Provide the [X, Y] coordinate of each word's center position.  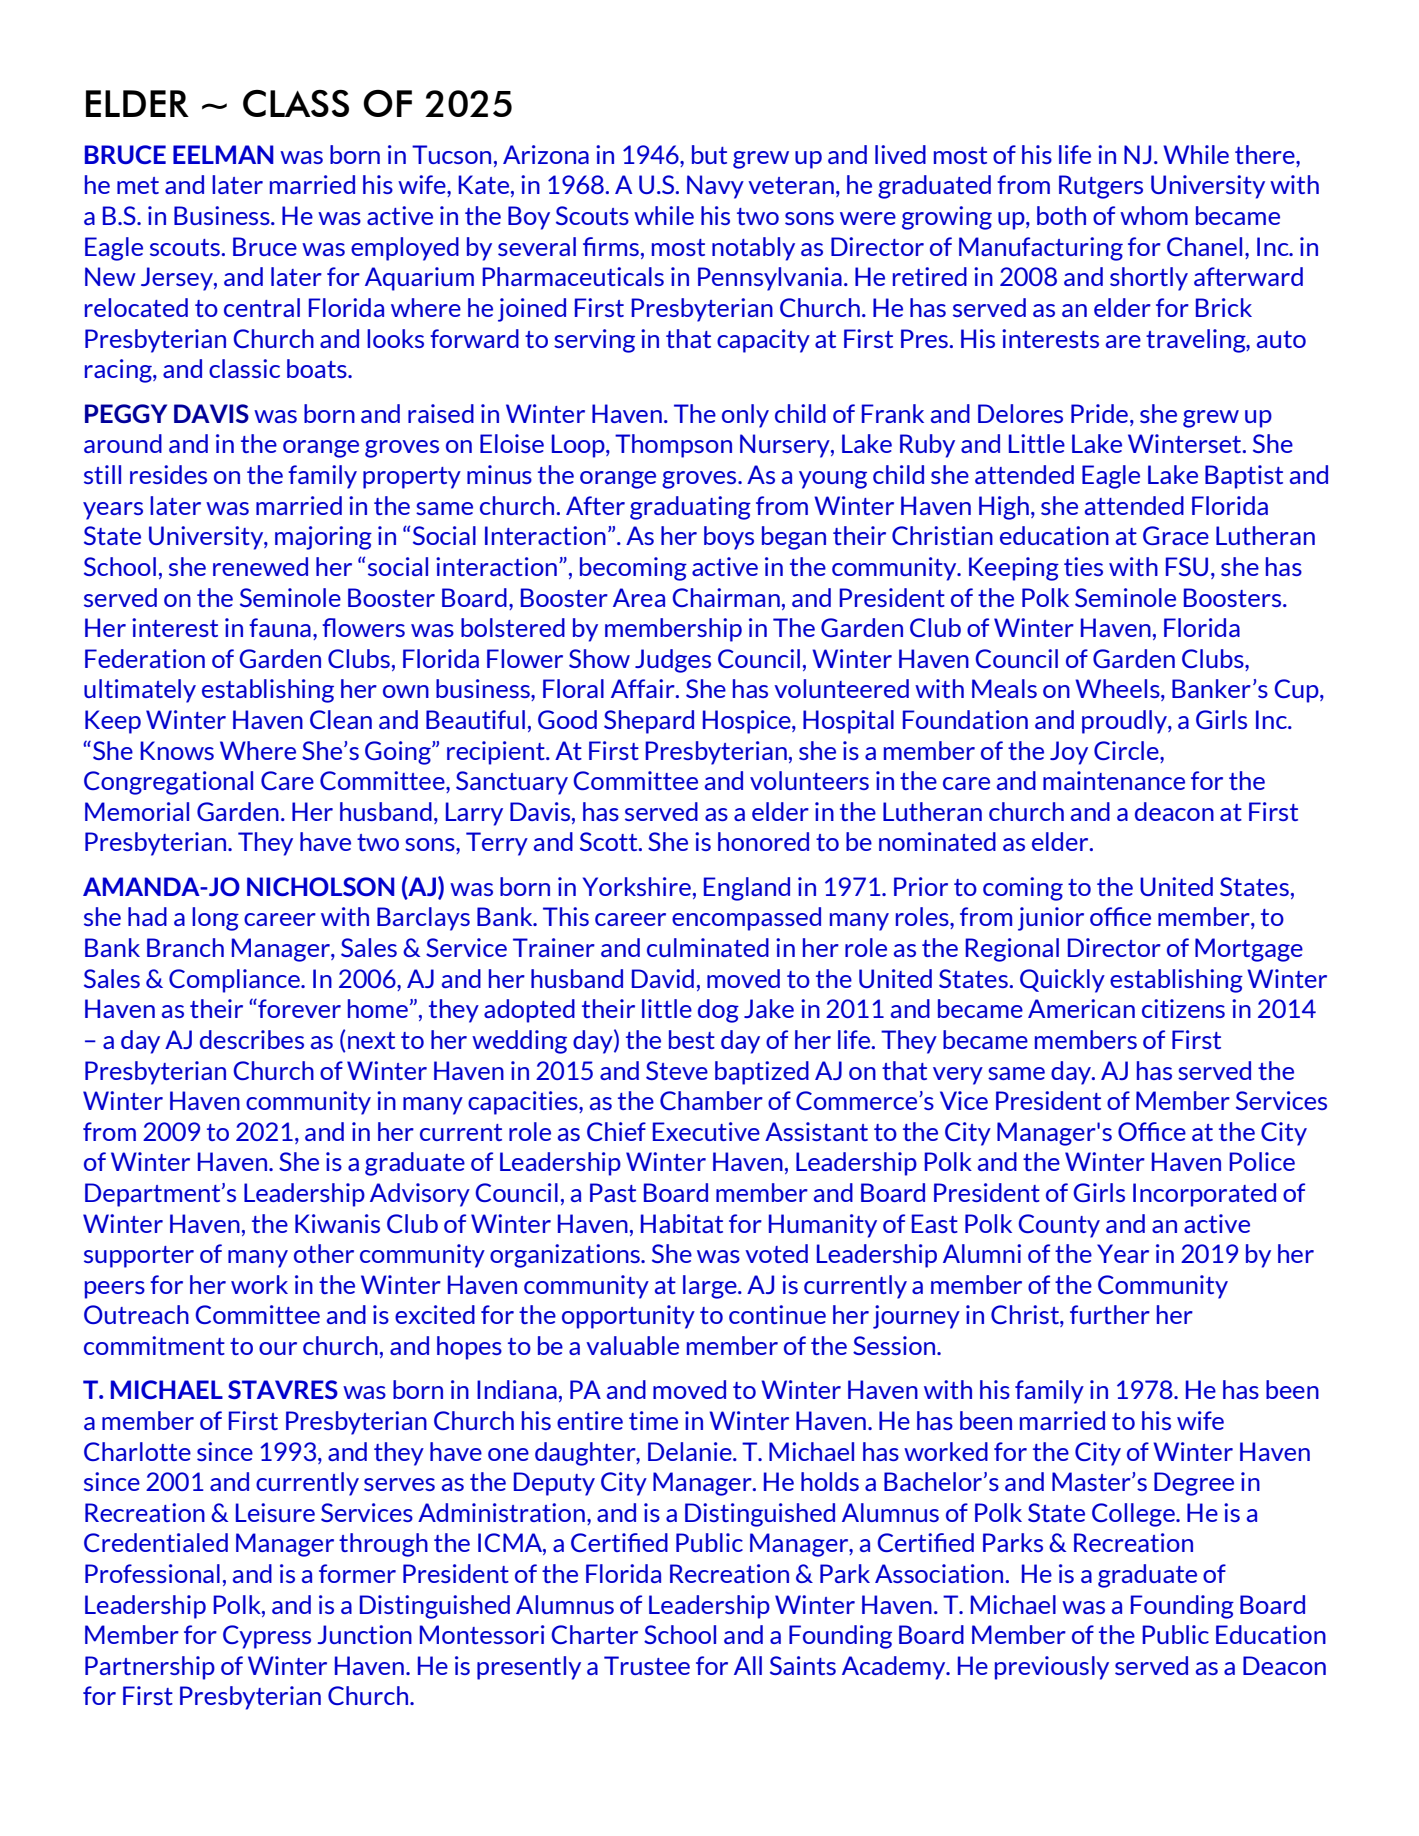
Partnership [150, 1668]
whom [1154, 215]
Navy [715, 187]
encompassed [746, 919]
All [748, 1665]
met [138, 185]
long [215, 919]
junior [1051, 919]
